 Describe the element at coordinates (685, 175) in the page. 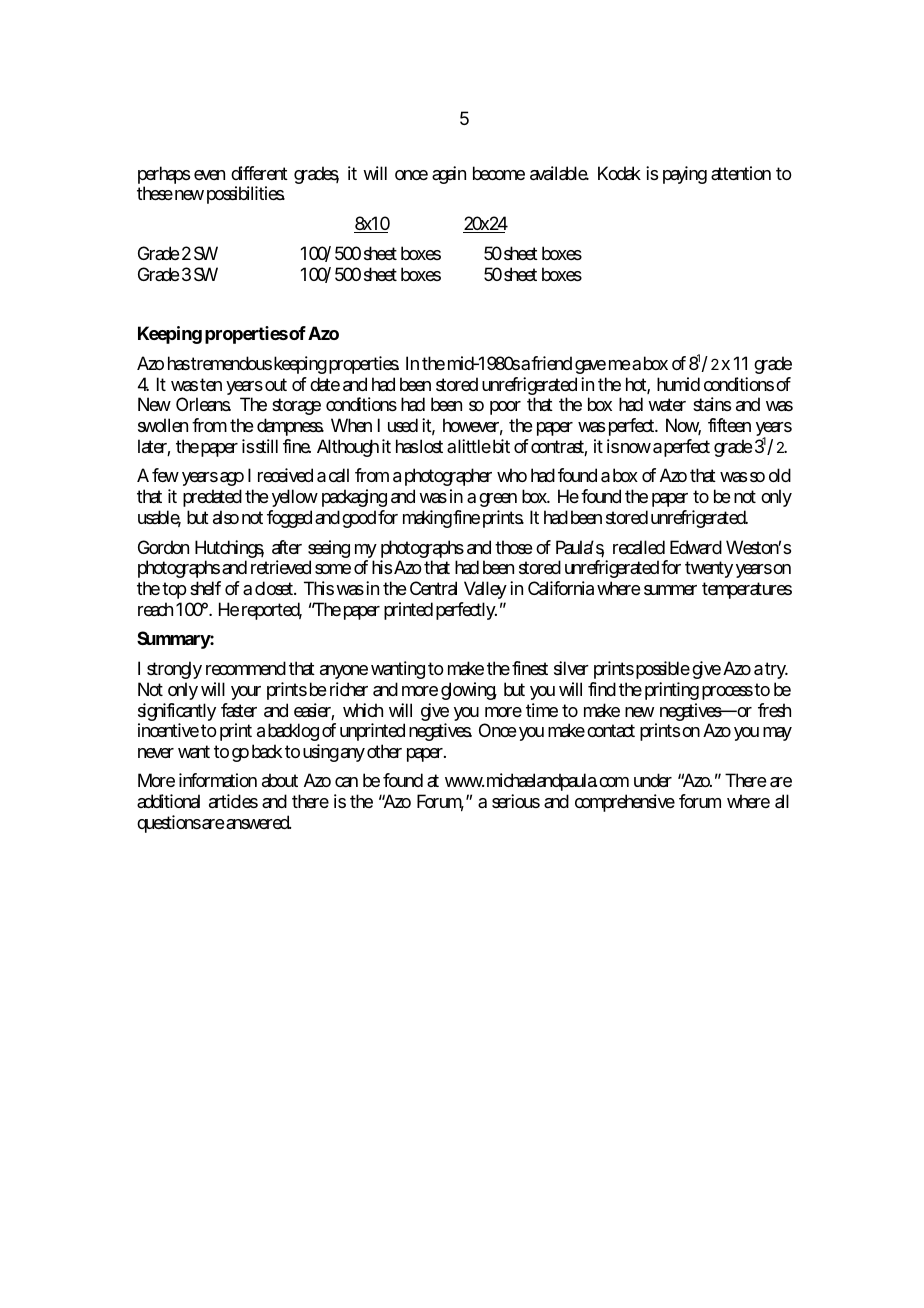

I see `paying` at that location.
